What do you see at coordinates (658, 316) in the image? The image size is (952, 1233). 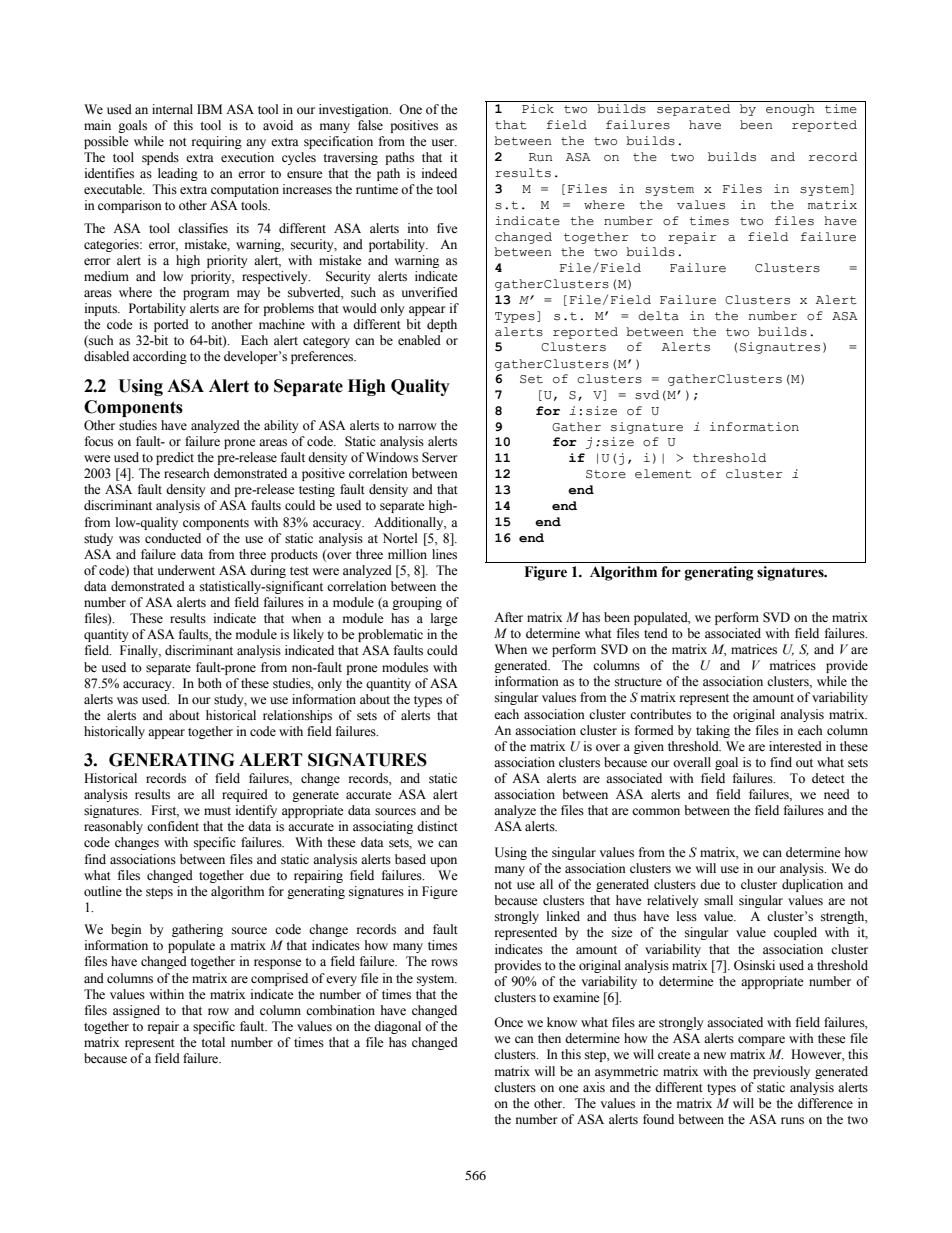 I see `delta` at bounding box center [658, 316].
